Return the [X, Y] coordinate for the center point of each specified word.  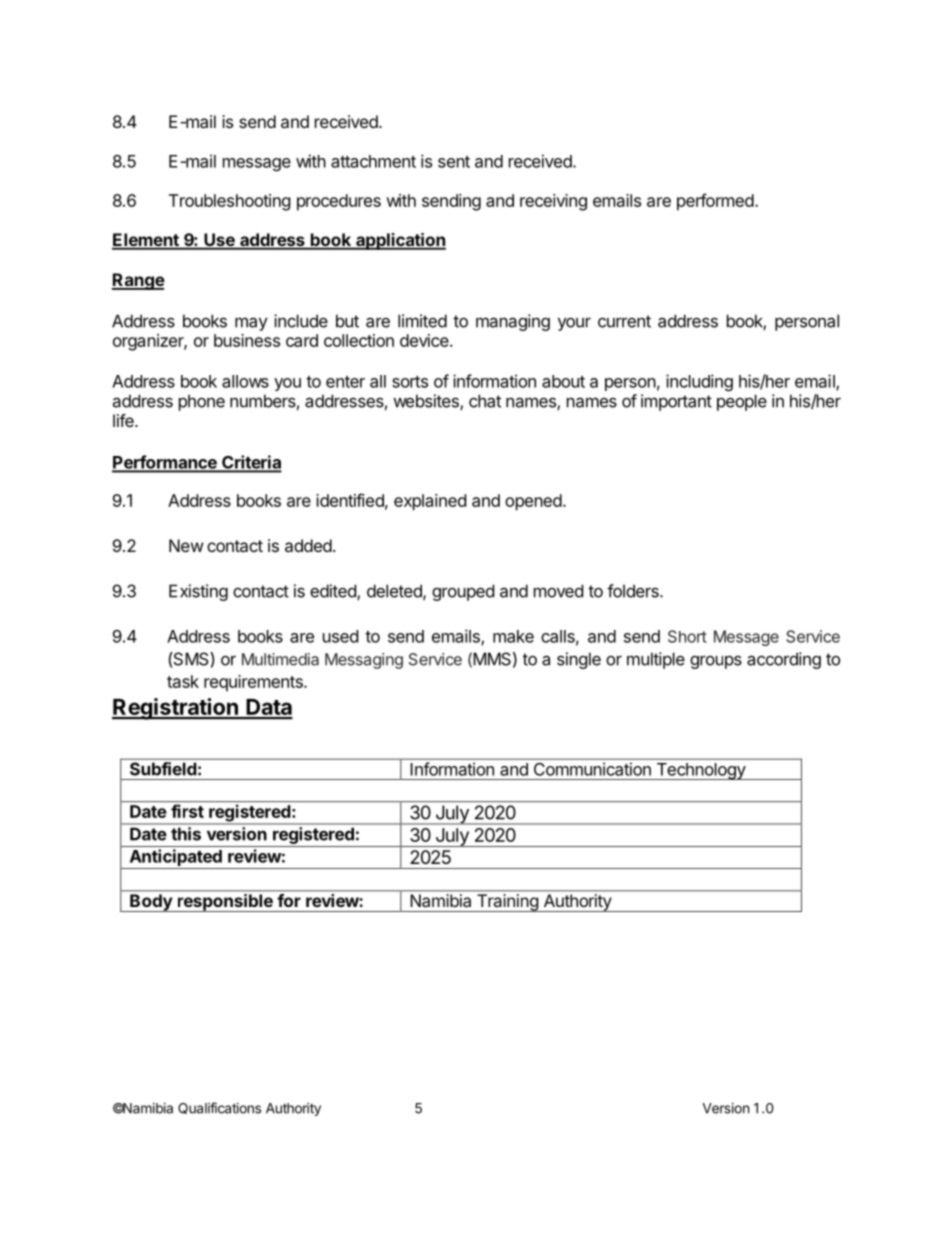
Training [507, 903]
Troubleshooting [230, 202]
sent [454, 162]
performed [715, 202]
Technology [700, 771]
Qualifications [219, 1108]
